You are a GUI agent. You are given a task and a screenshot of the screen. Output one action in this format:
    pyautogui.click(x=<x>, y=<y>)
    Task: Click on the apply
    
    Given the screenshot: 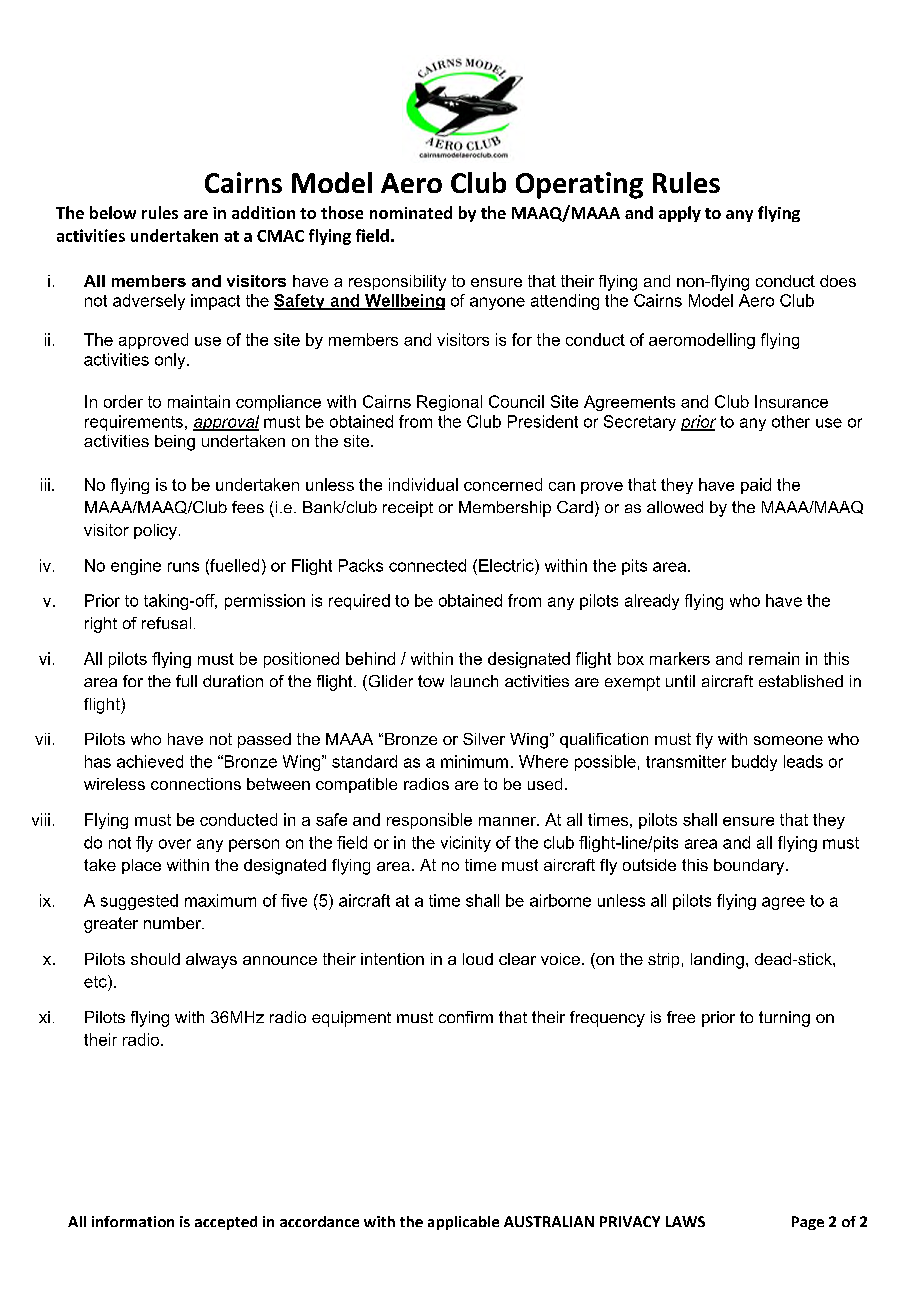 What is the action you would take?
    pyautogui.click(x=680, y=214)
